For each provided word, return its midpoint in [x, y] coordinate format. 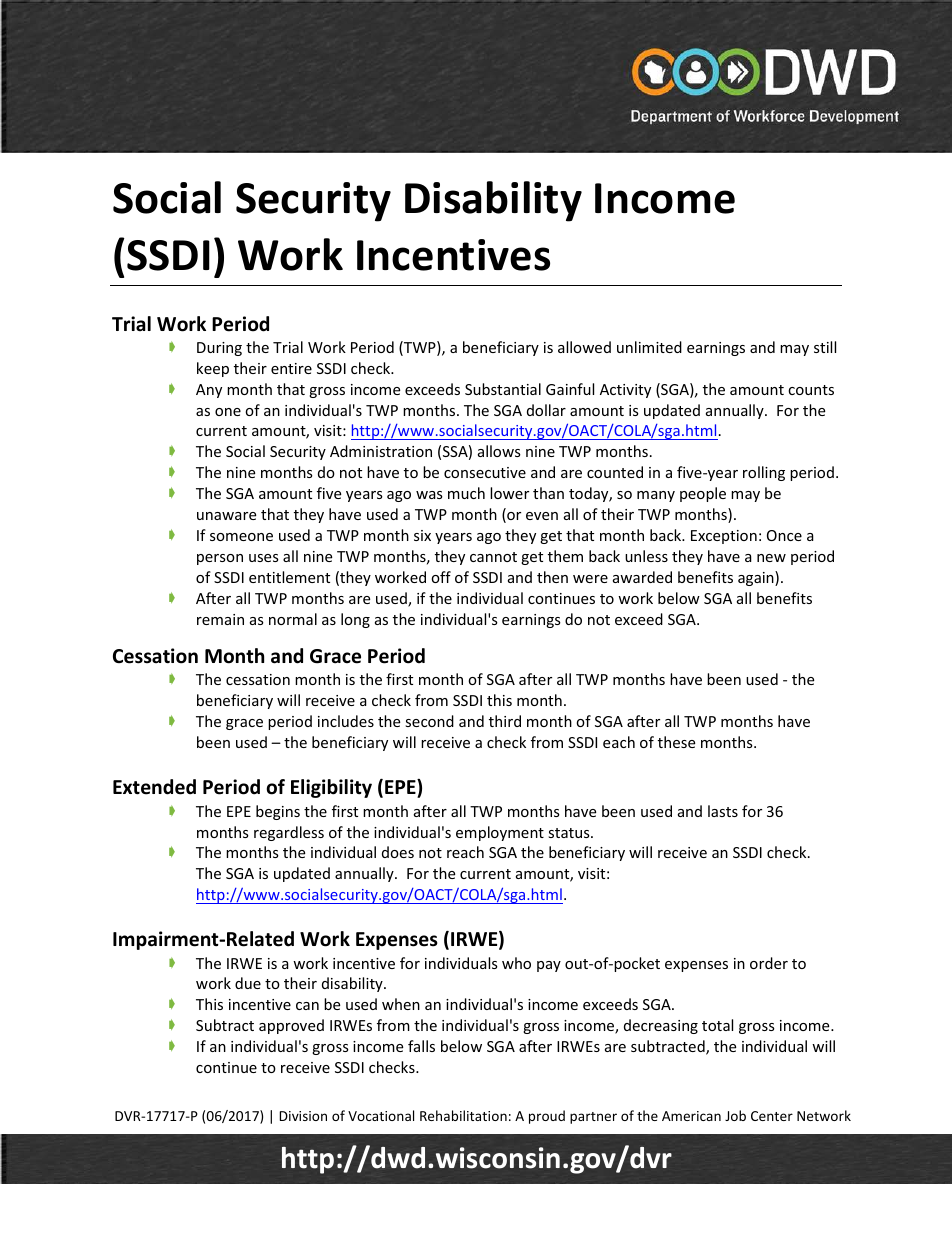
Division [303, 1116]
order [769, 963]
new [771, 558]
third [505, 721]
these [676, 742]
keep [213, 369]
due [248, 983]
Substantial [503, 389]
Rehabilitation [463, 1115]
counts [811, 390]
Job [735, 1115]
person [220, 559]
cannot [493, 557]
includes [346, 721]
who [516, 963]
